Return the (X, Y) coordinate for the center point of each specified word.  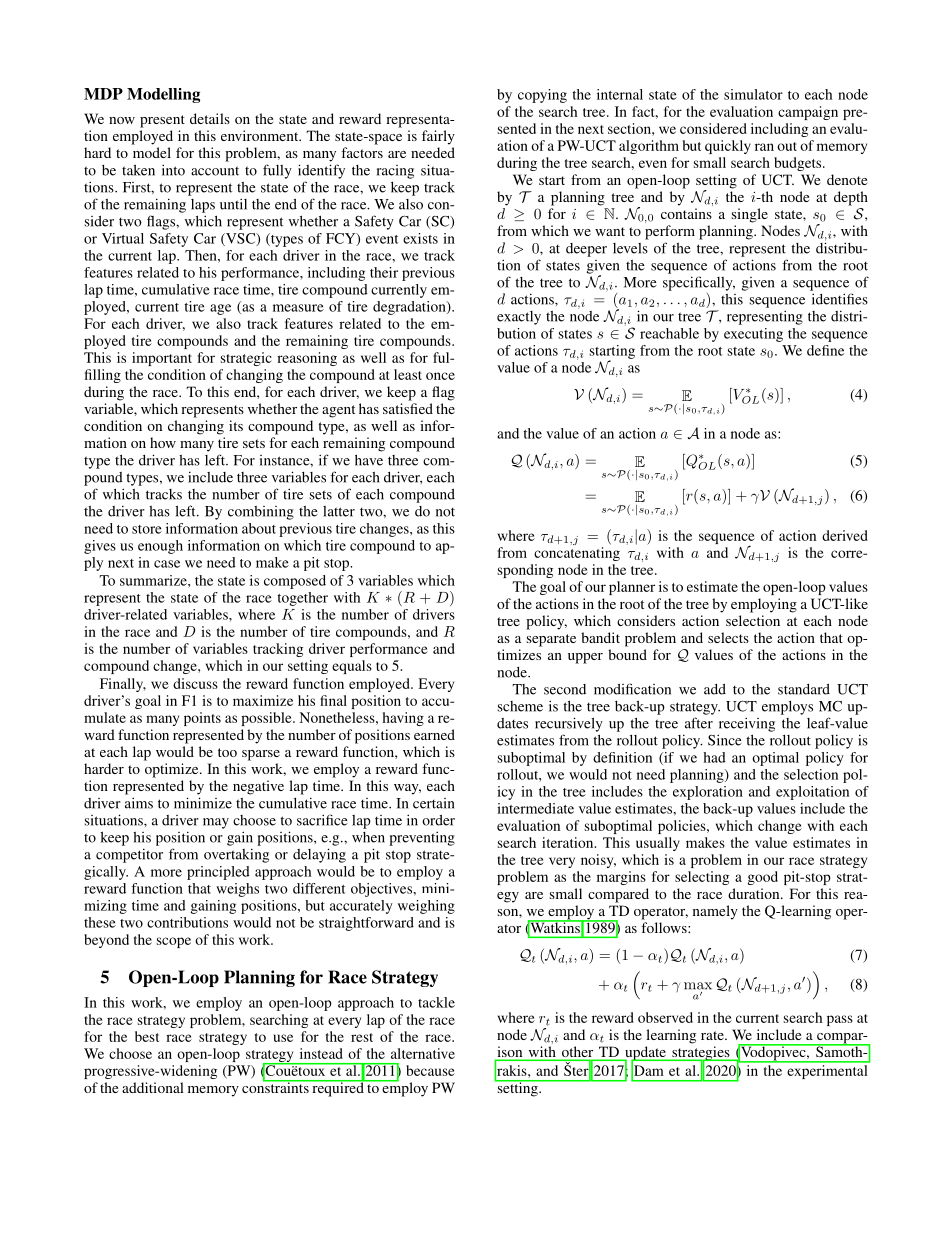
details (210, 118)
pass (840, 1020)
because (430, 1070)
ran (764, 147)
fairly (438, 137)
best (147, 1036)
